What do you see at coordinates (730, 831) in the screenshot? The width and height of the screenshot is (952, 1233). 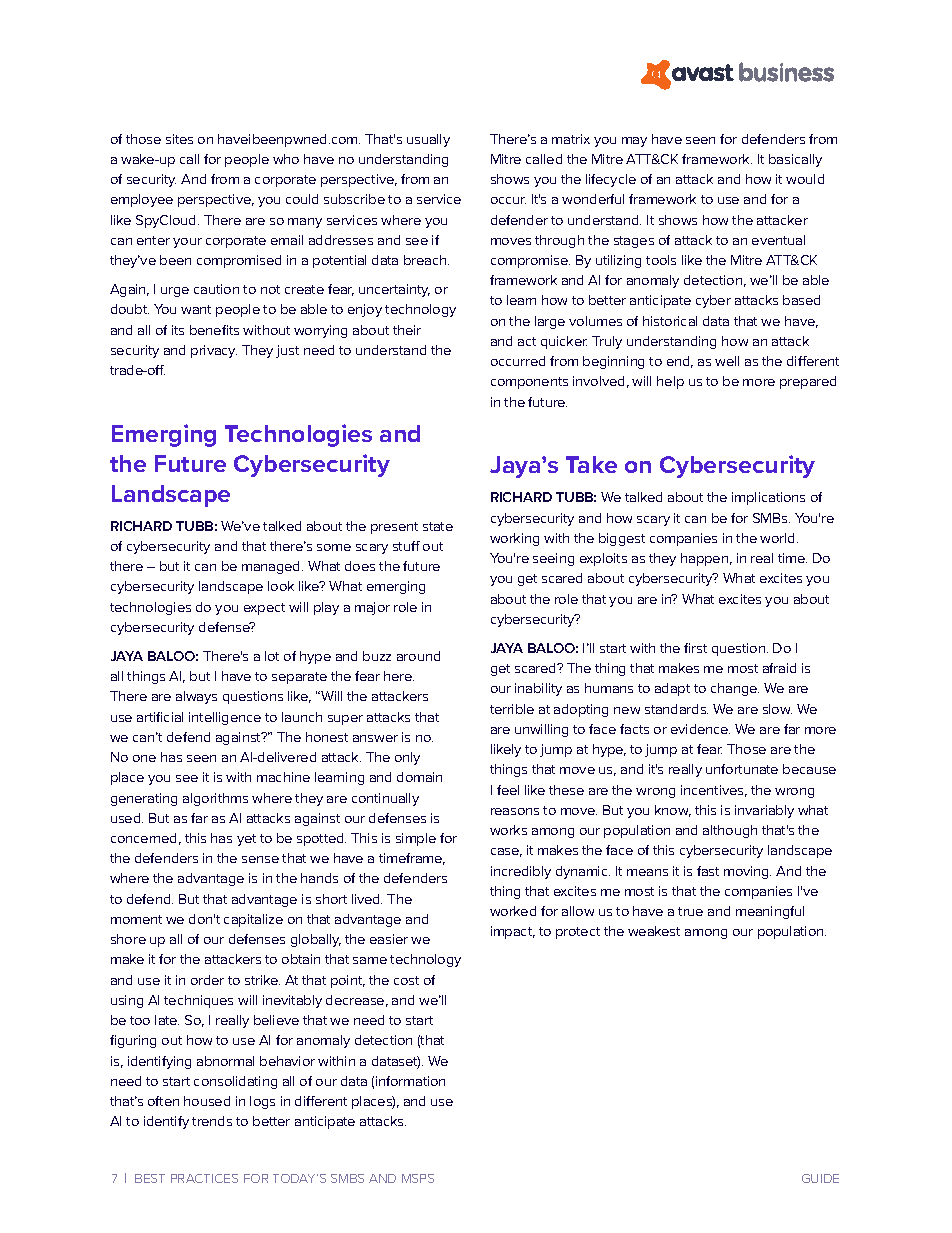 I see `although` at bounding box center [730, 831].
